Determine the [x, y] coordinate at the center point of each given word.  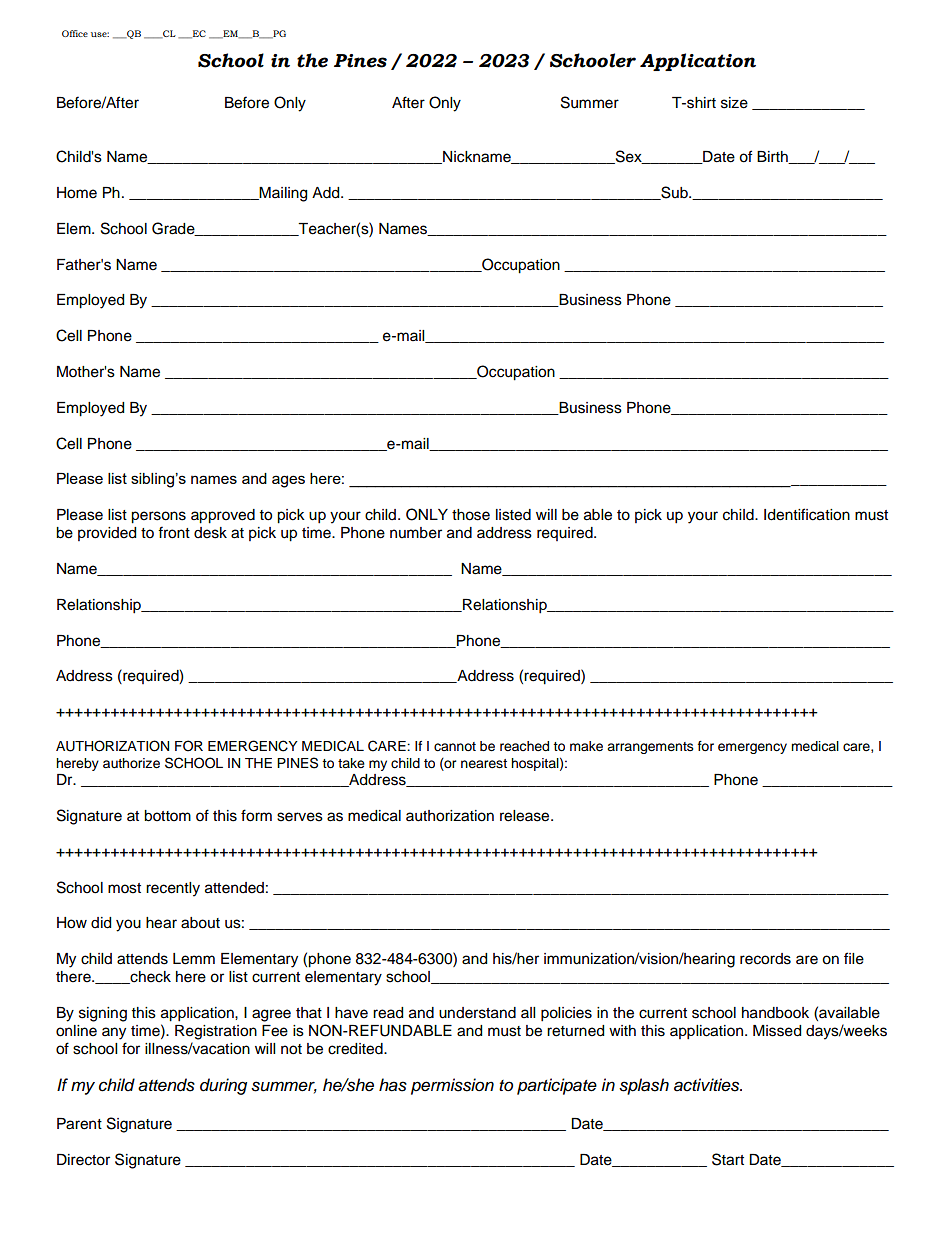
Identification [807, 514]
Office [75, 33]
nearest [484, 764]
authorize [131, 763]
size [734, 103]
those [471, 515]
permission [452, 1086]
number [416, 533]
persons [158, 517]
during [223, 1086]
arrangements [650, 748]
